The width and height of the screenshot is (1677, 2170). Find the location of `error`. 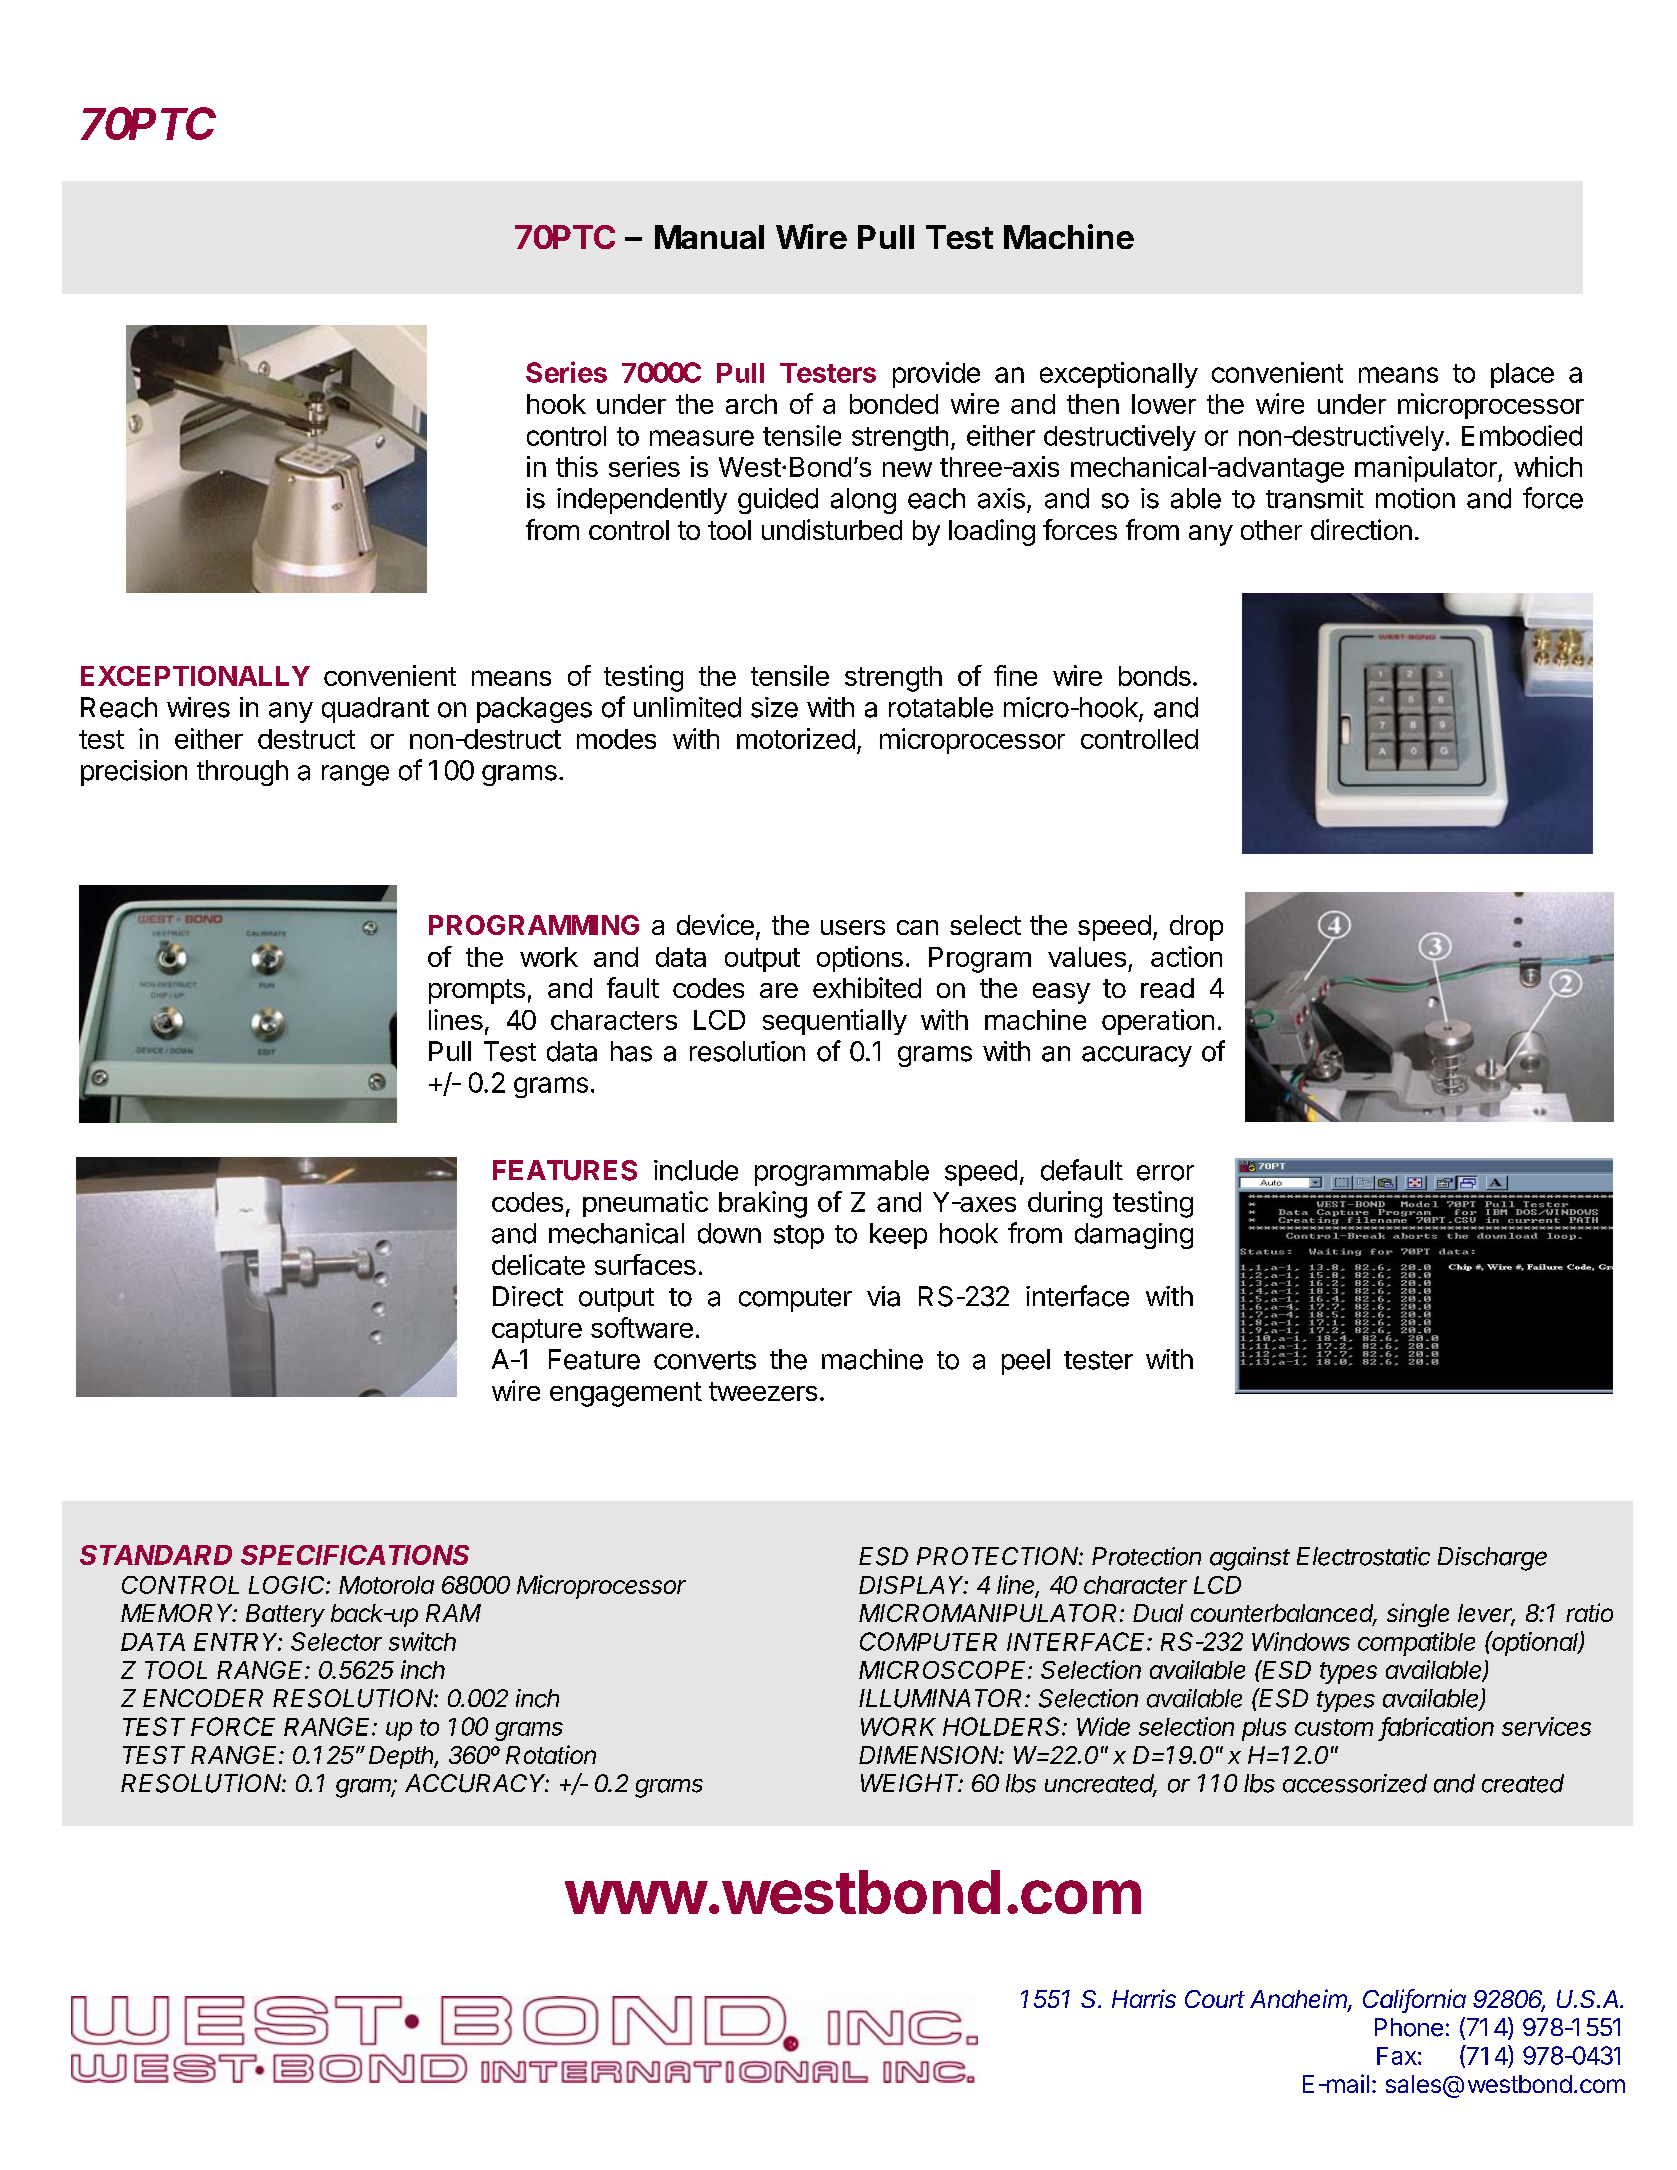

error is located at coordinates (1165, 1173).
